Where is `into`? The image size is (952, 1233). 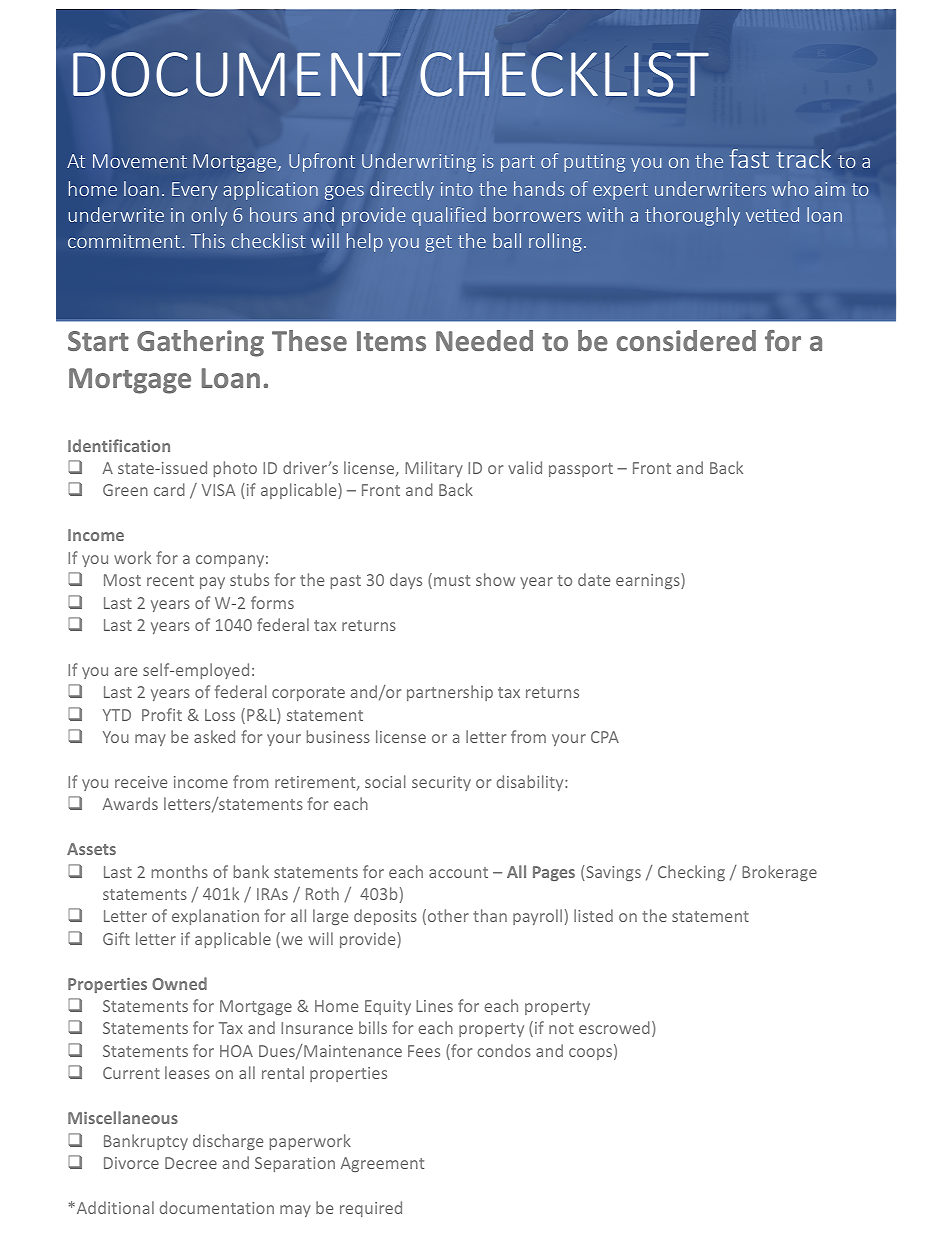
into is located at coordinates (457, 189).
